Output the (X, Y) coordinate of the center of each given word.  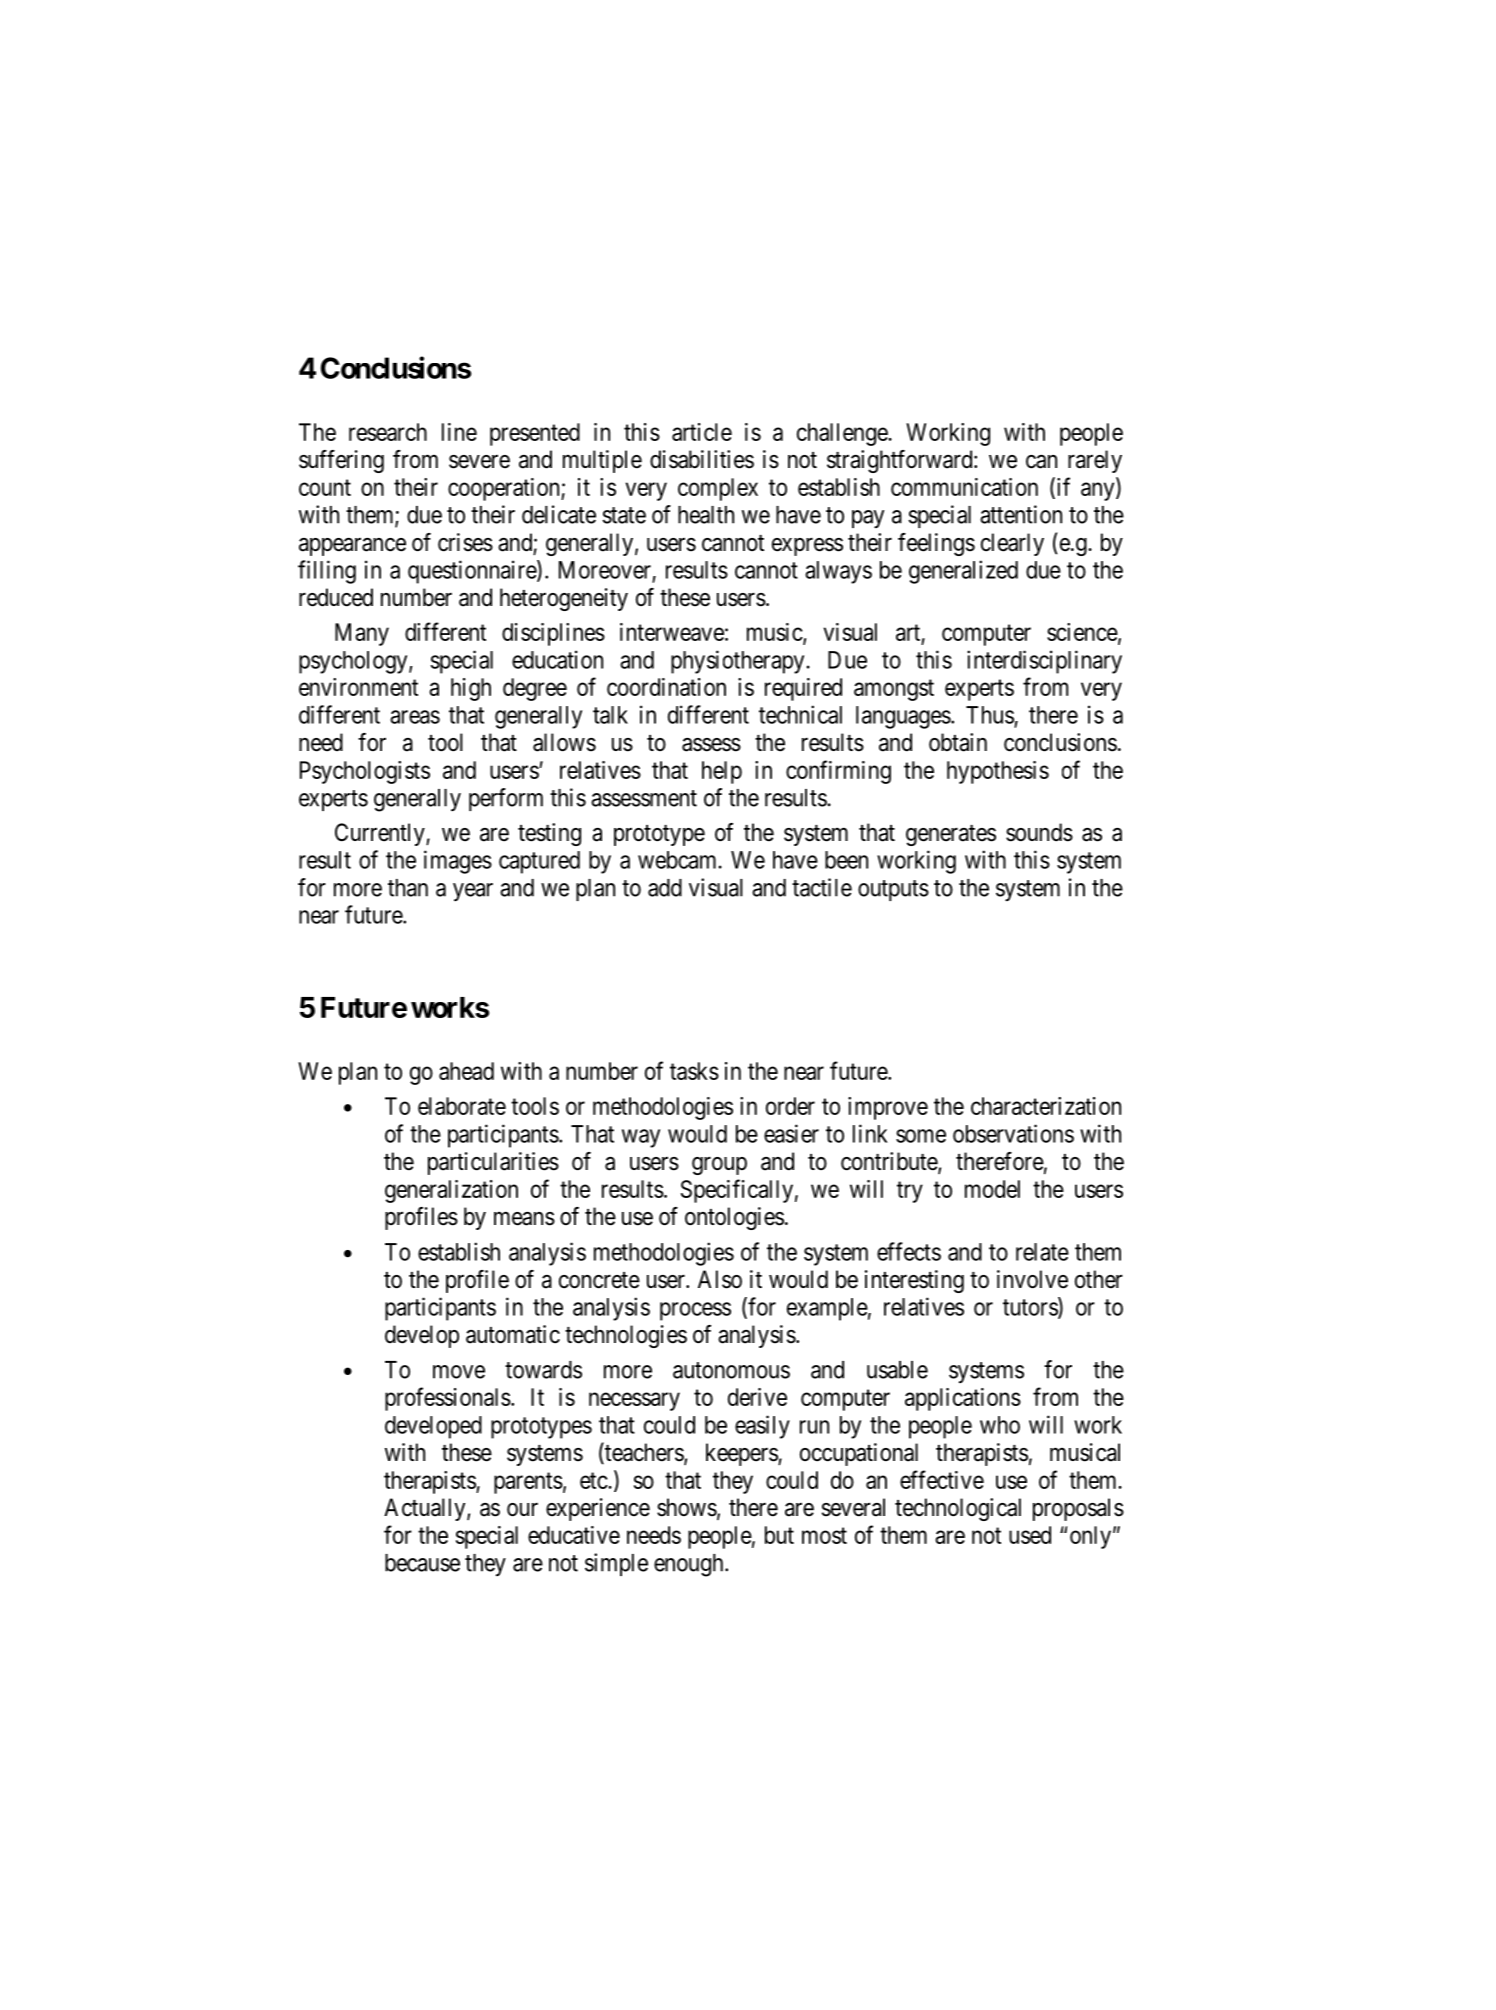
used (1030, 1535)
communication (964, 487)
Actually (426, 1509)
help (722, 772)
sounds (1039, 832)
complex (718, 489)
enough (690, 1565)
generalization (451, 1191)
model (992, 1189)
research (388, 432)
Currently (381, 834)
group (719, 1166)
